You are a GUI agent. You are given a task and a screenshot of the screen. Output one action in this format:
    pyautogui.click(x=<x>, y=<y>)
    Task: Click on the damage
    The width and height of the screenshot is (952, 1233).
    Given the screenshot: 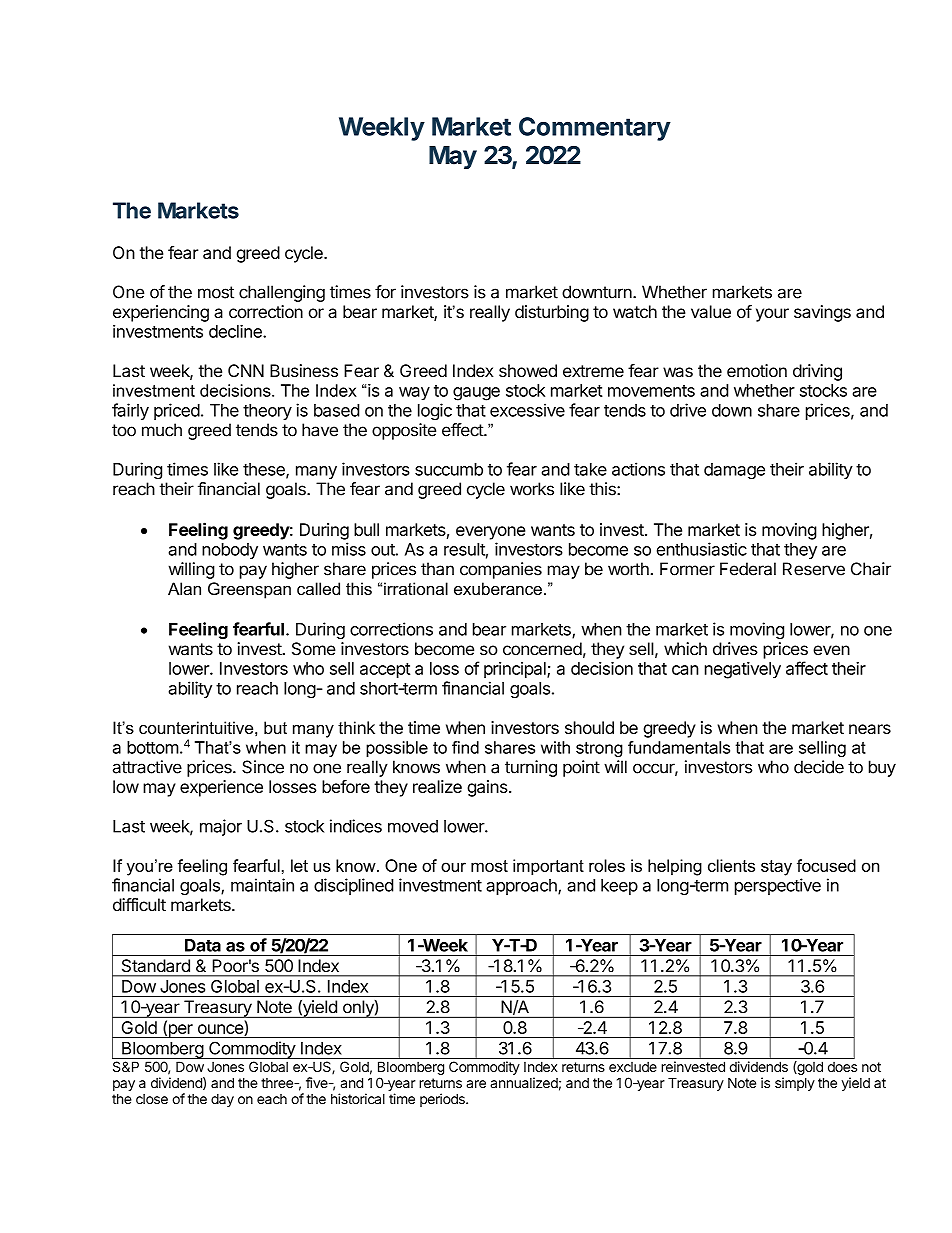 What is the action you would take?
    pyautogui.click(x=734, y=471)
